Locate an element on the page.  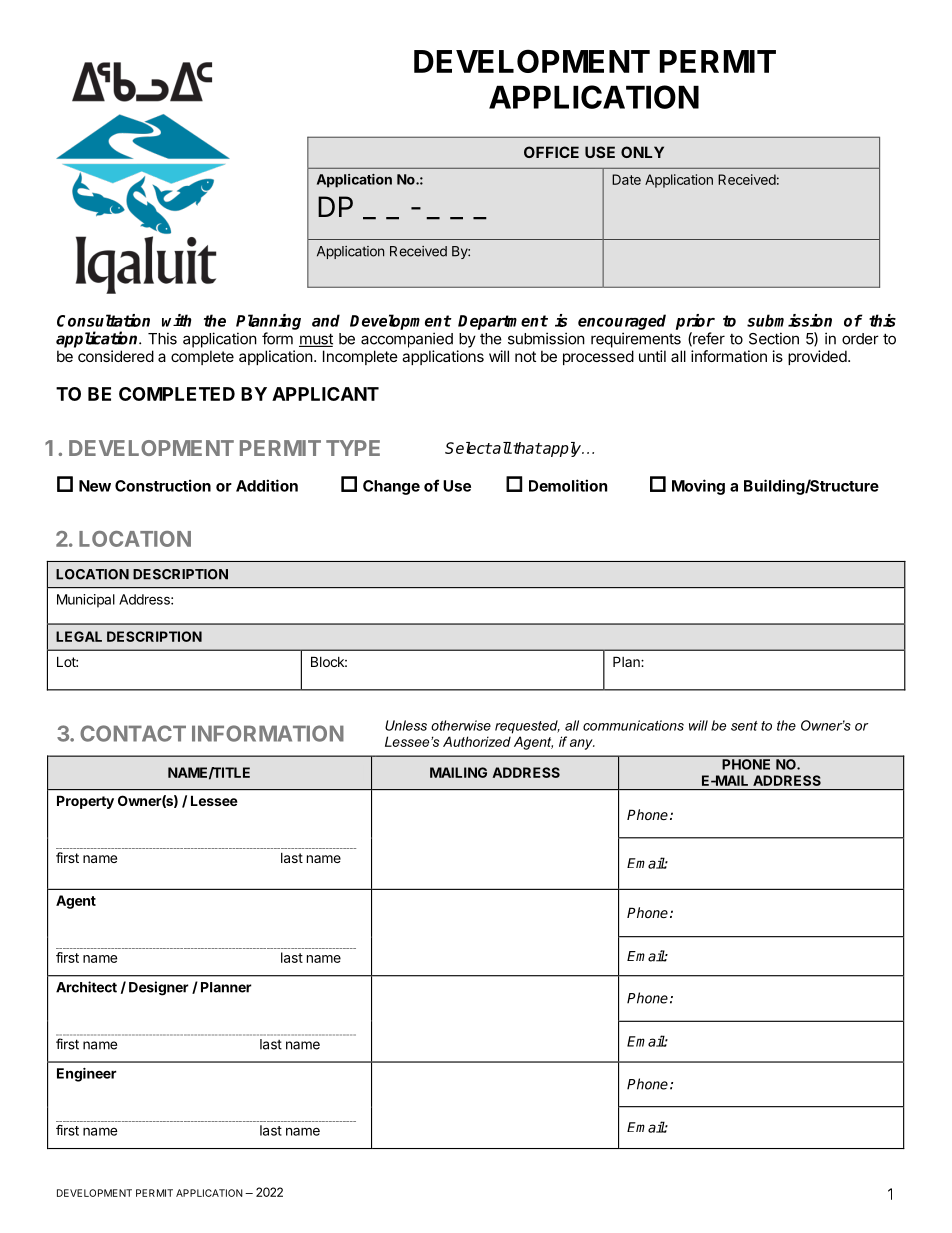
Section is located at coordinates (774, 338).
